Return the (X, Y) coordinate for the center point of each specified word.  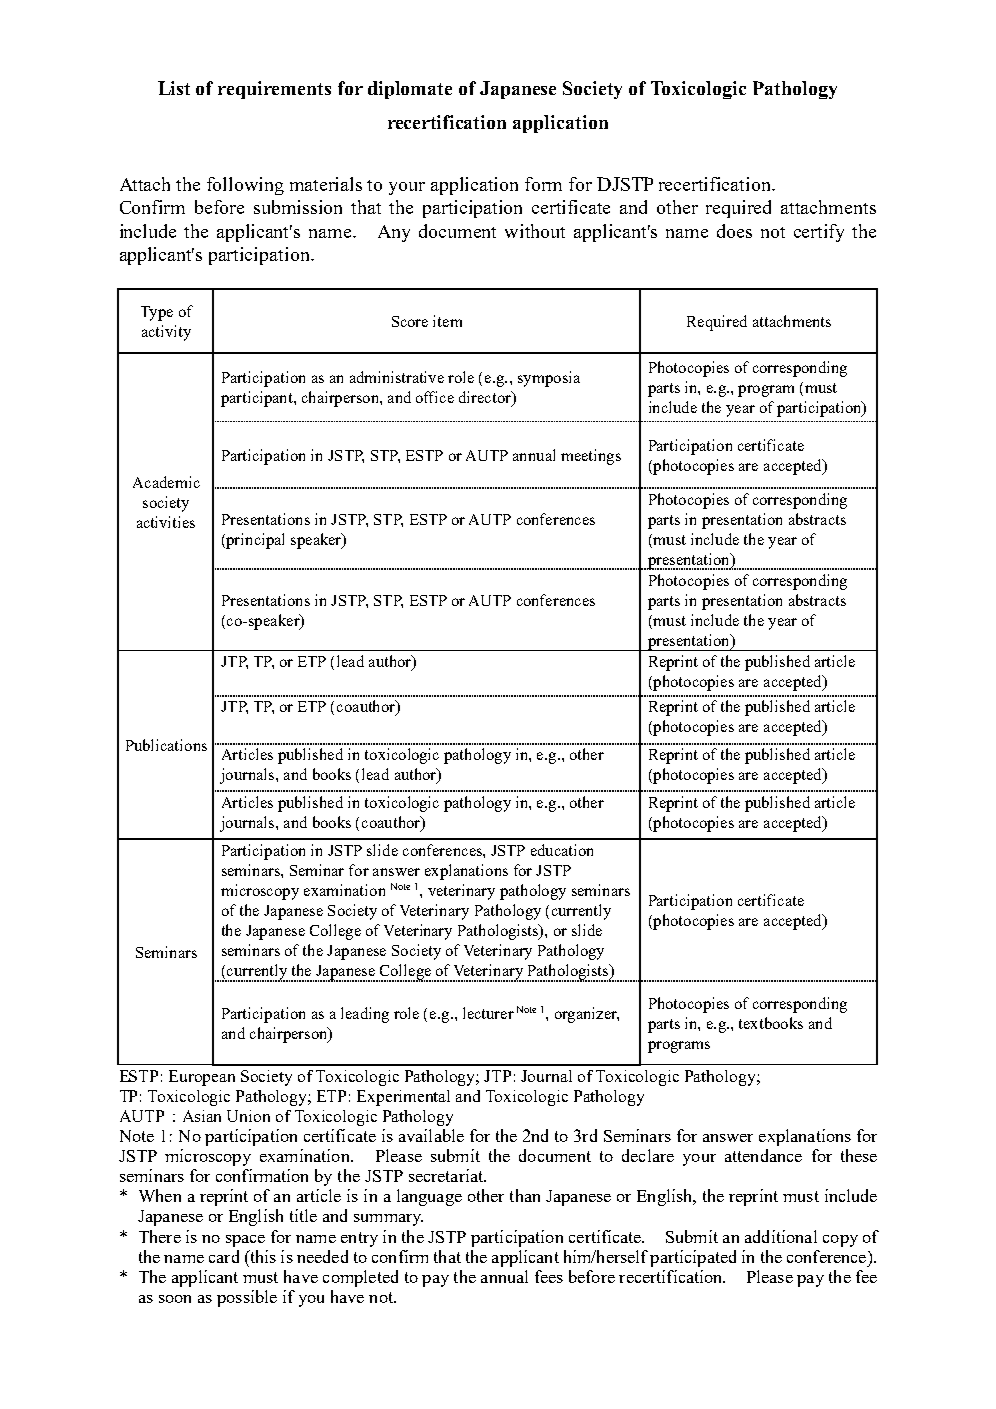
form (543, 184)
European (202, 1078)
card (224, 1256)
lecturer (488, 1013)
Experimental (403, 1098)
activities (166, 522)
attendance (763, 1155)
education (562, 850)
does (734, 231)
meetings (591, 457)
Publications (166, 745)
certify (819, 233)
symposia (549, 379)
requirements (274, 90)
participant (258, 399)
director (486, 398)
